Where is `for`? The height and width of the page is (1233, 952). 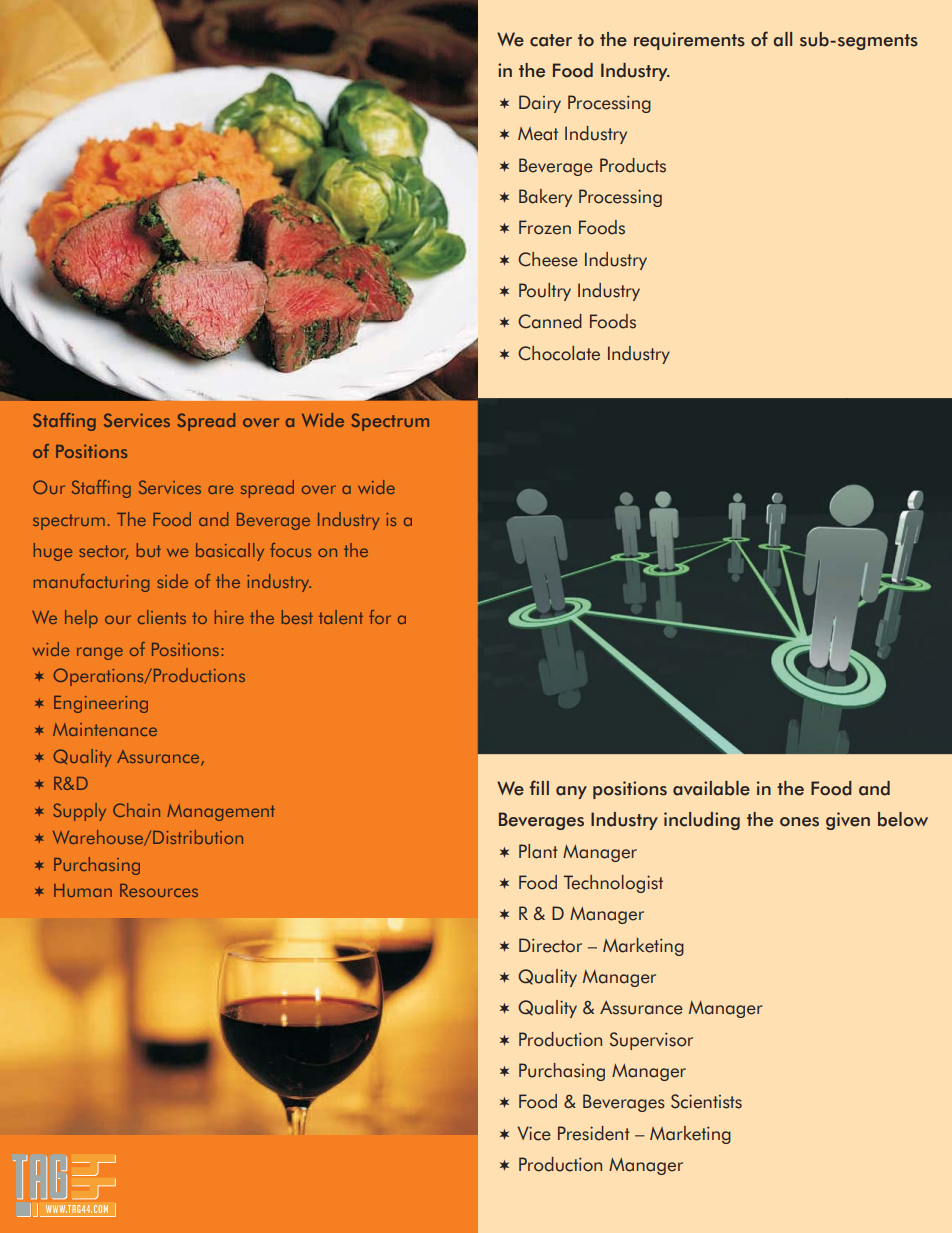
for is located at coordinates (380, 617).
